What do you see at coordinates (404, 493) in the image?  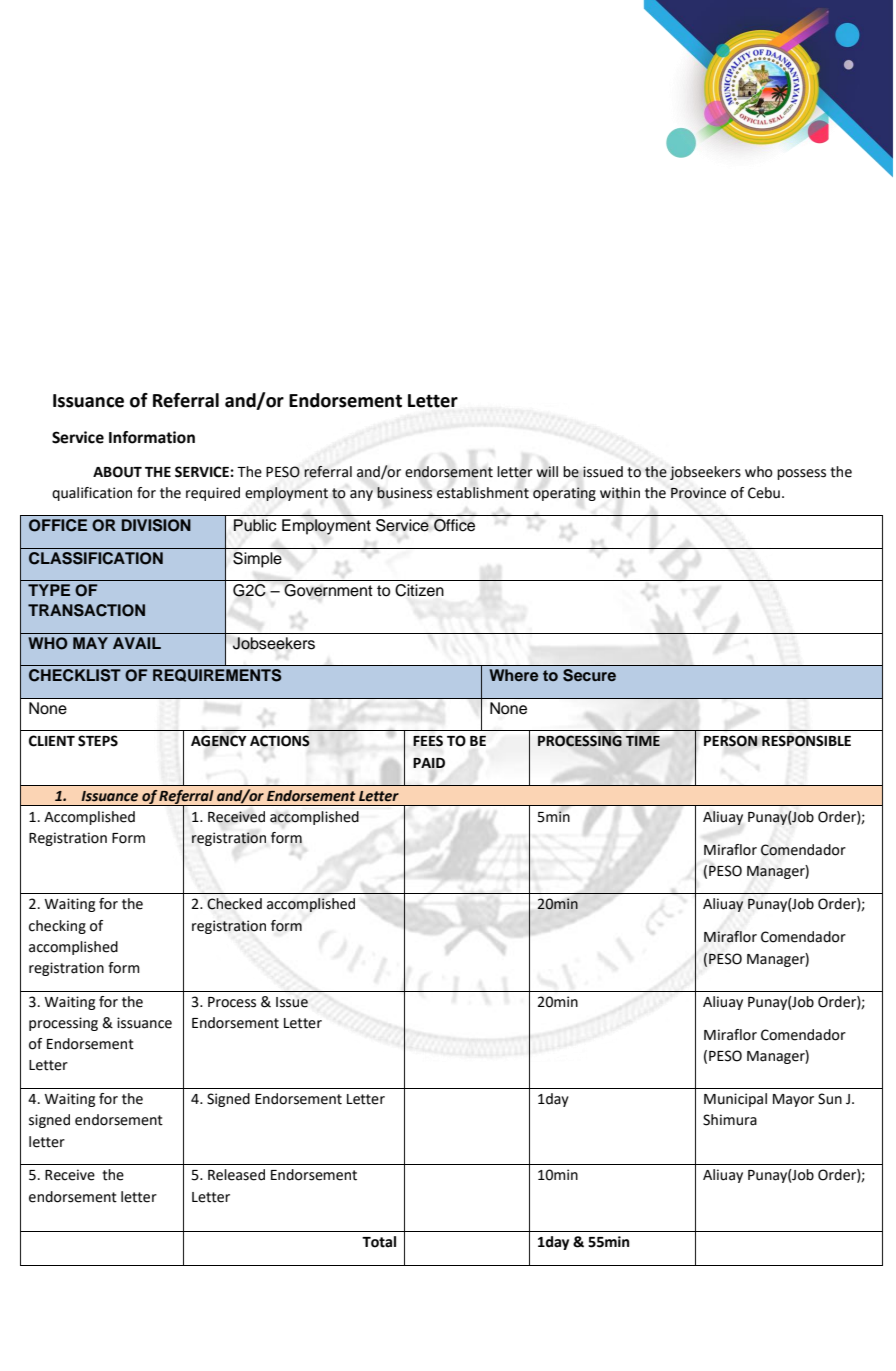 I see `business` at bounding box center [404, 493].
